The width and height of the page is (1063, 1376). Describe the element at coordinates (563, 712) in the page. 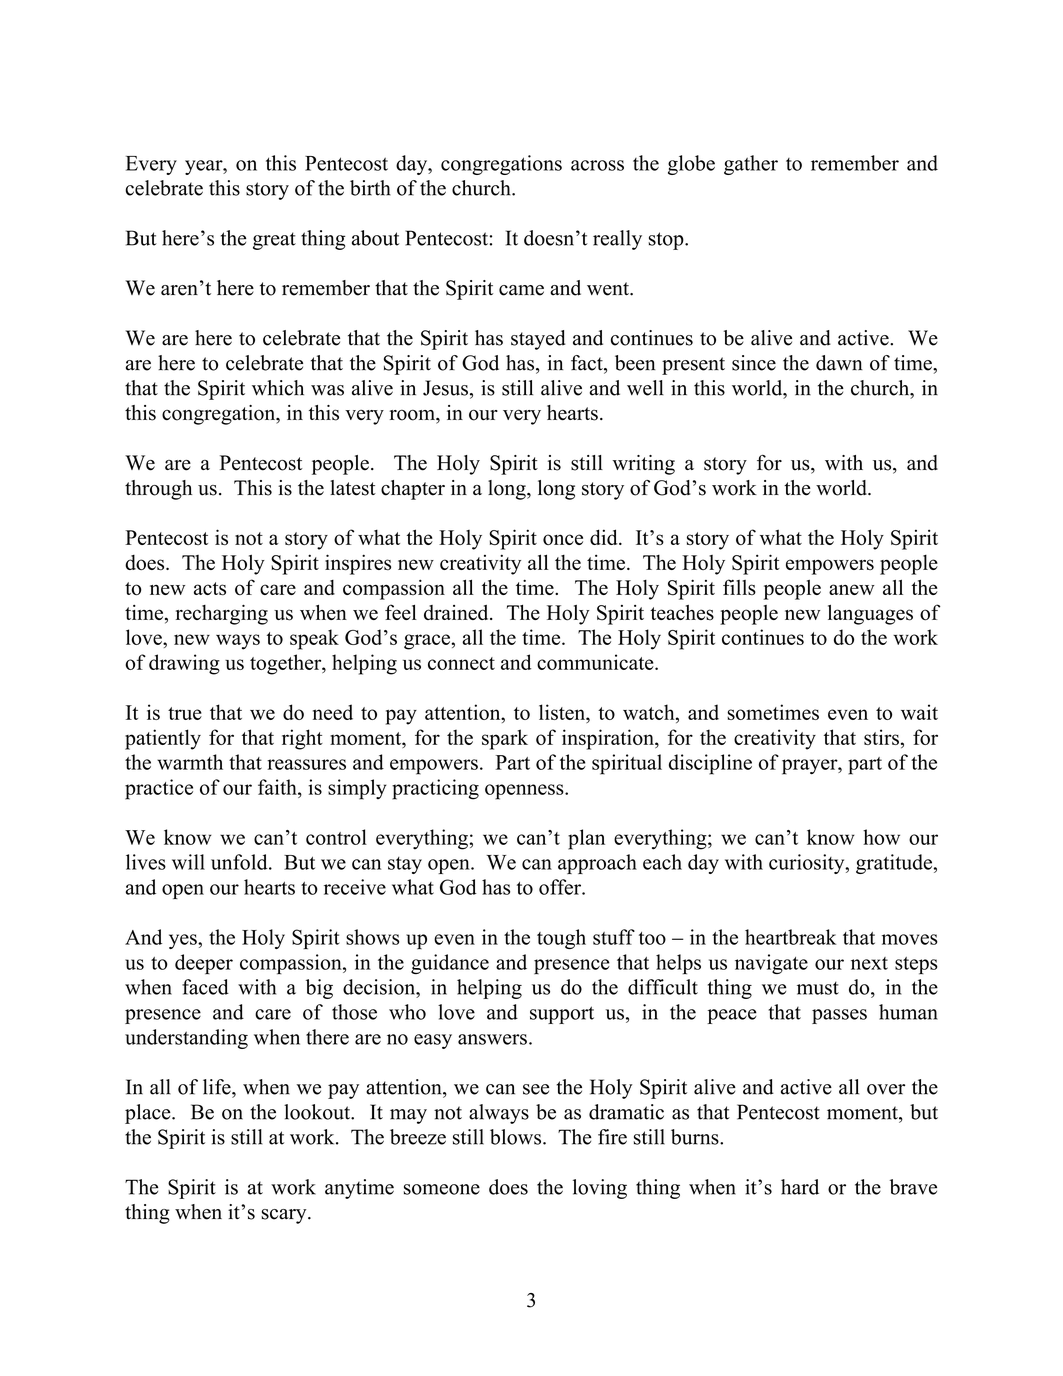

I see `listen` at that location.
